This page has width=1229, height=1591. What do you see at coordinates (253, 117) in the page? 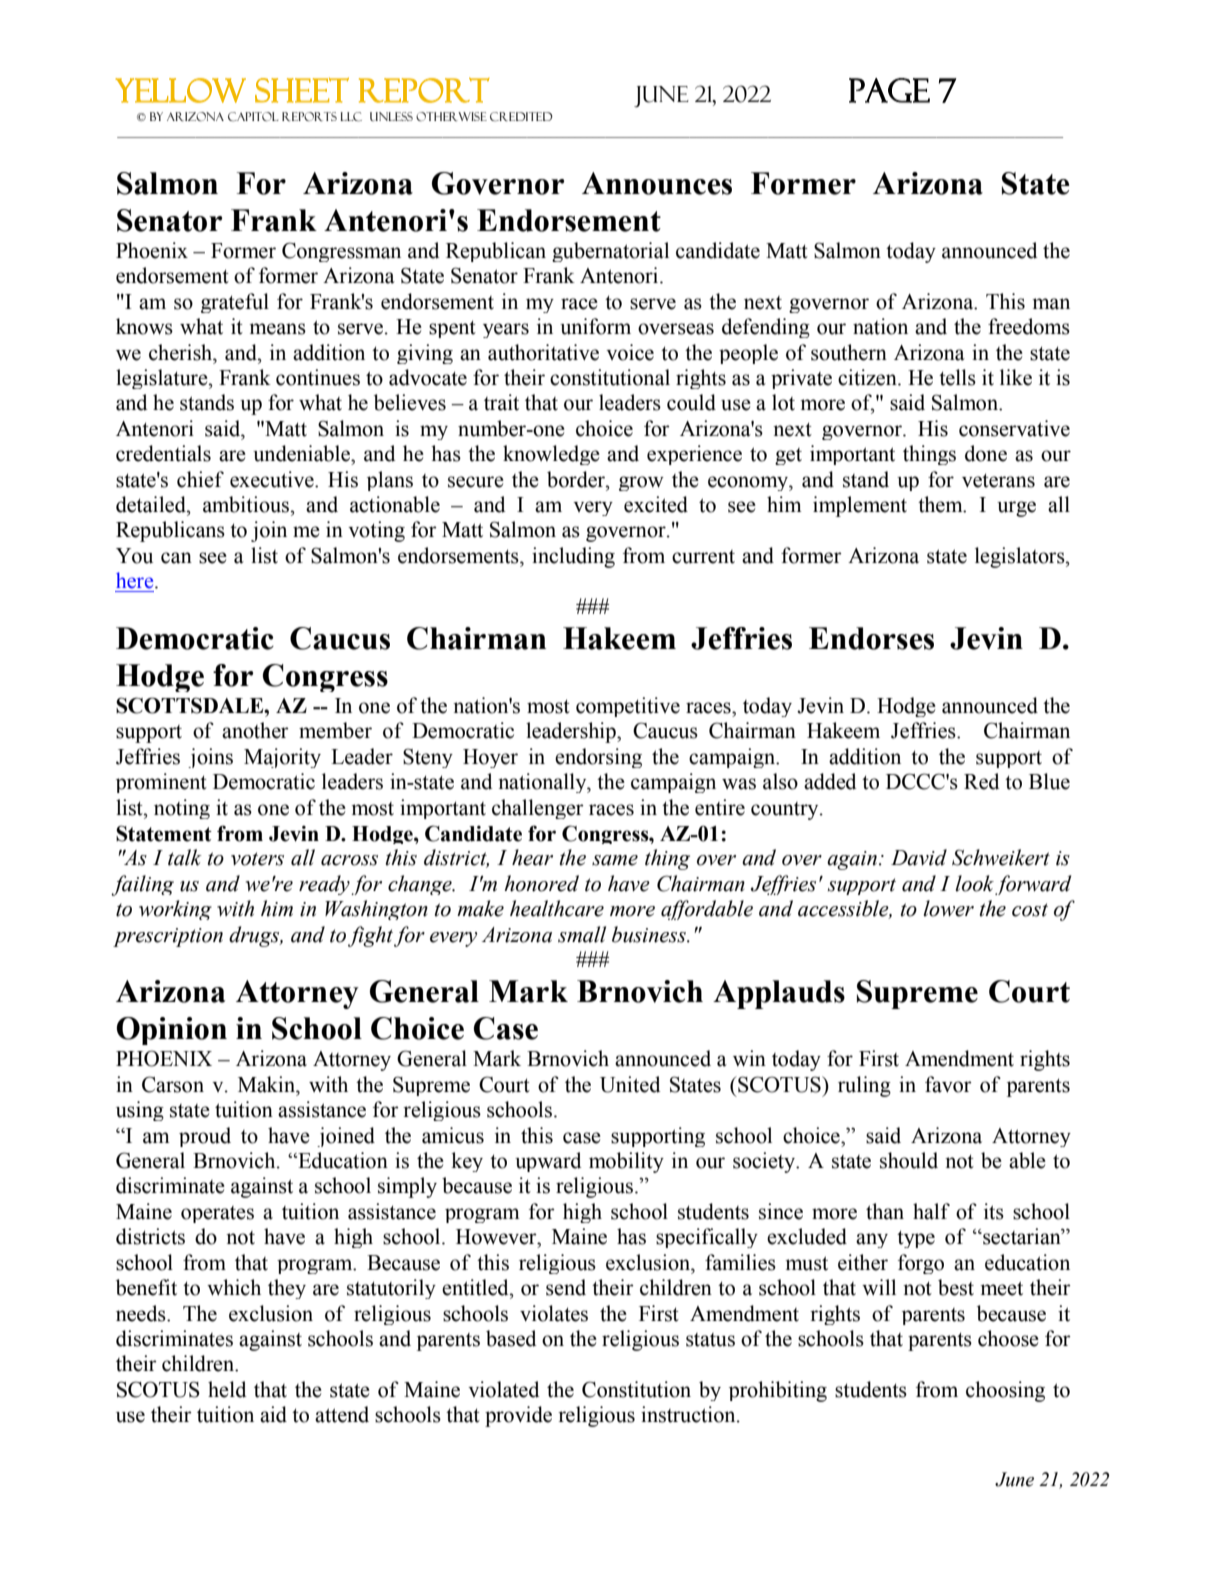
I see `CAPITOL` at bounding box center [253, 117].
